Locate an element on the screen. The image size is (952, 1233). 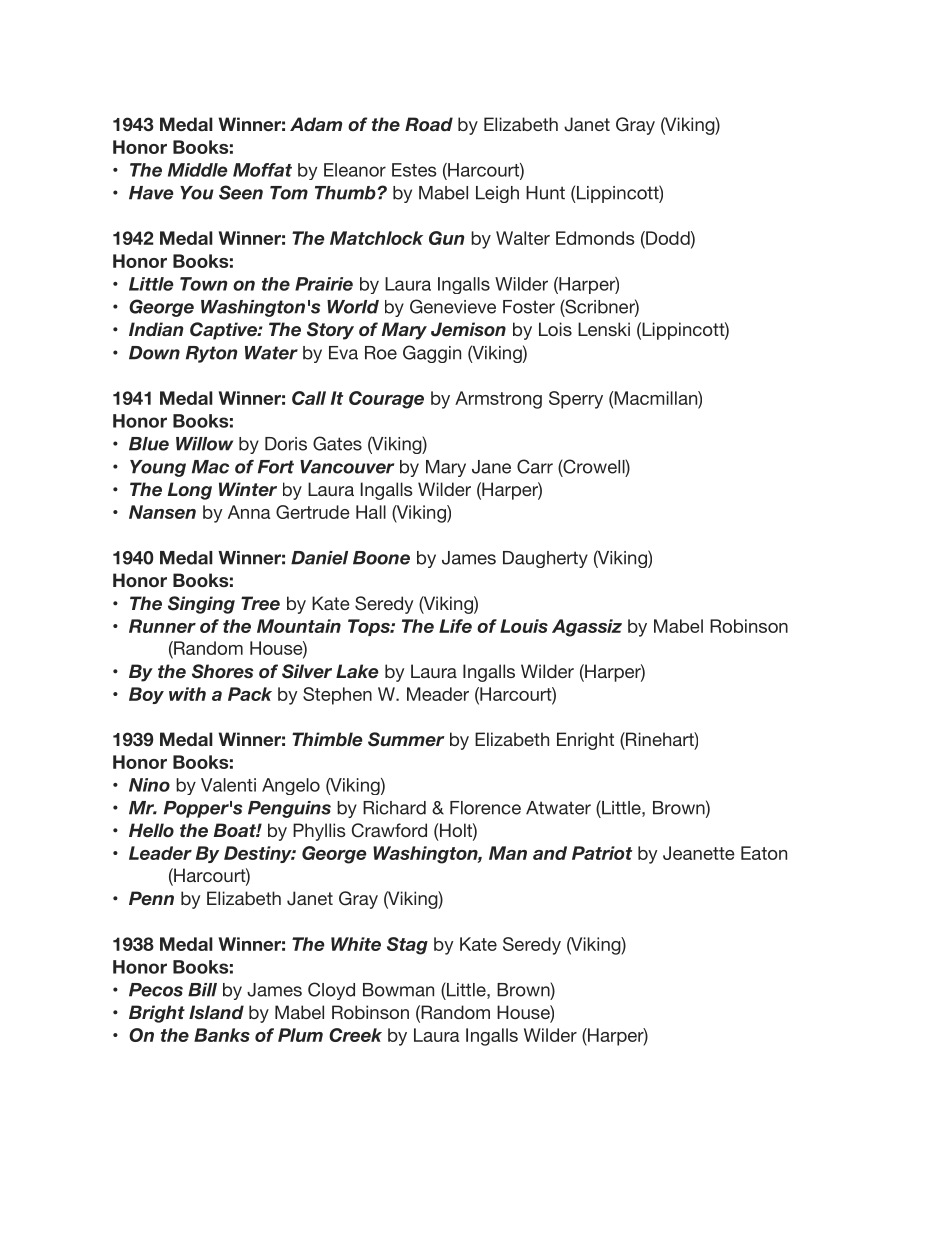
Leader is located at coordinates (160, 853).
